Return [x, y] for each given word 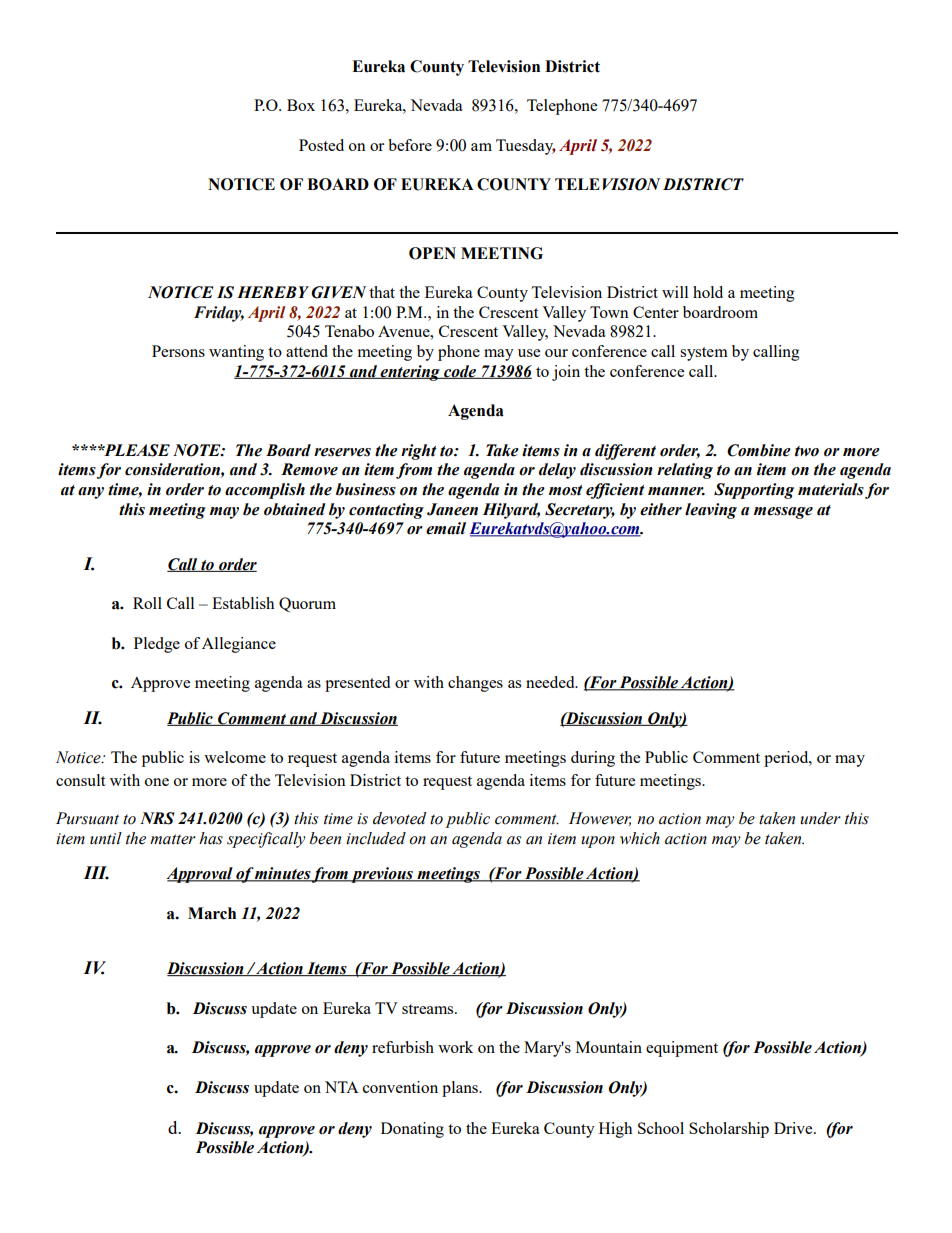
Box [301, 105]
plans [461, 1089]
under [820, 818]
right [419, 452]
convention [400, 1087]
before [410, 145]
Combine [759, 450]
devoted [400, 818]
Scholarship [729, 1130]
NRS [157, 818]
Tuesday [526, 147]
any [91, 493]
